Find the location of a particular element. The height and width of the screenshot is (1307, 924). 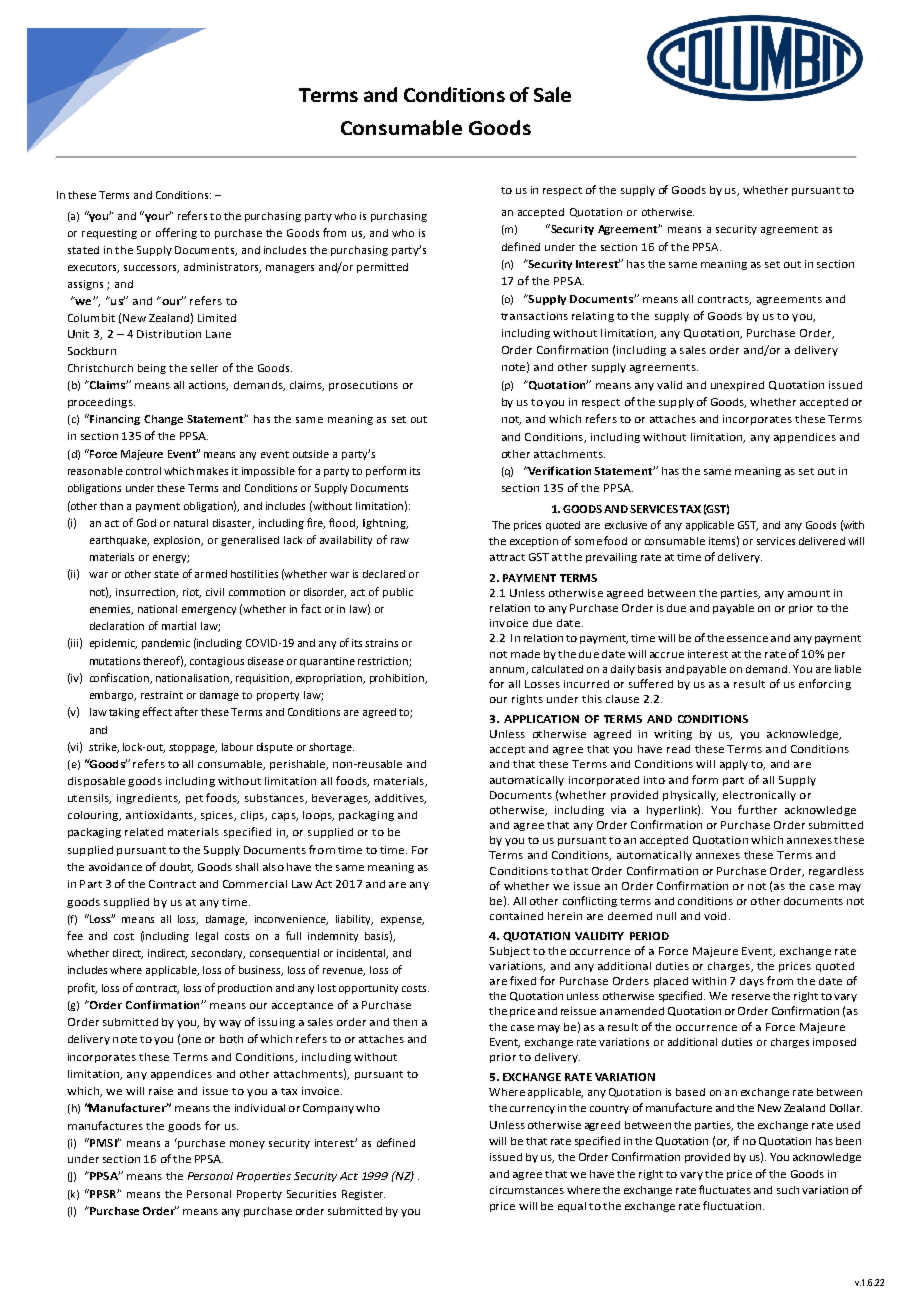

permitted is located at coordinates (382, 268).
